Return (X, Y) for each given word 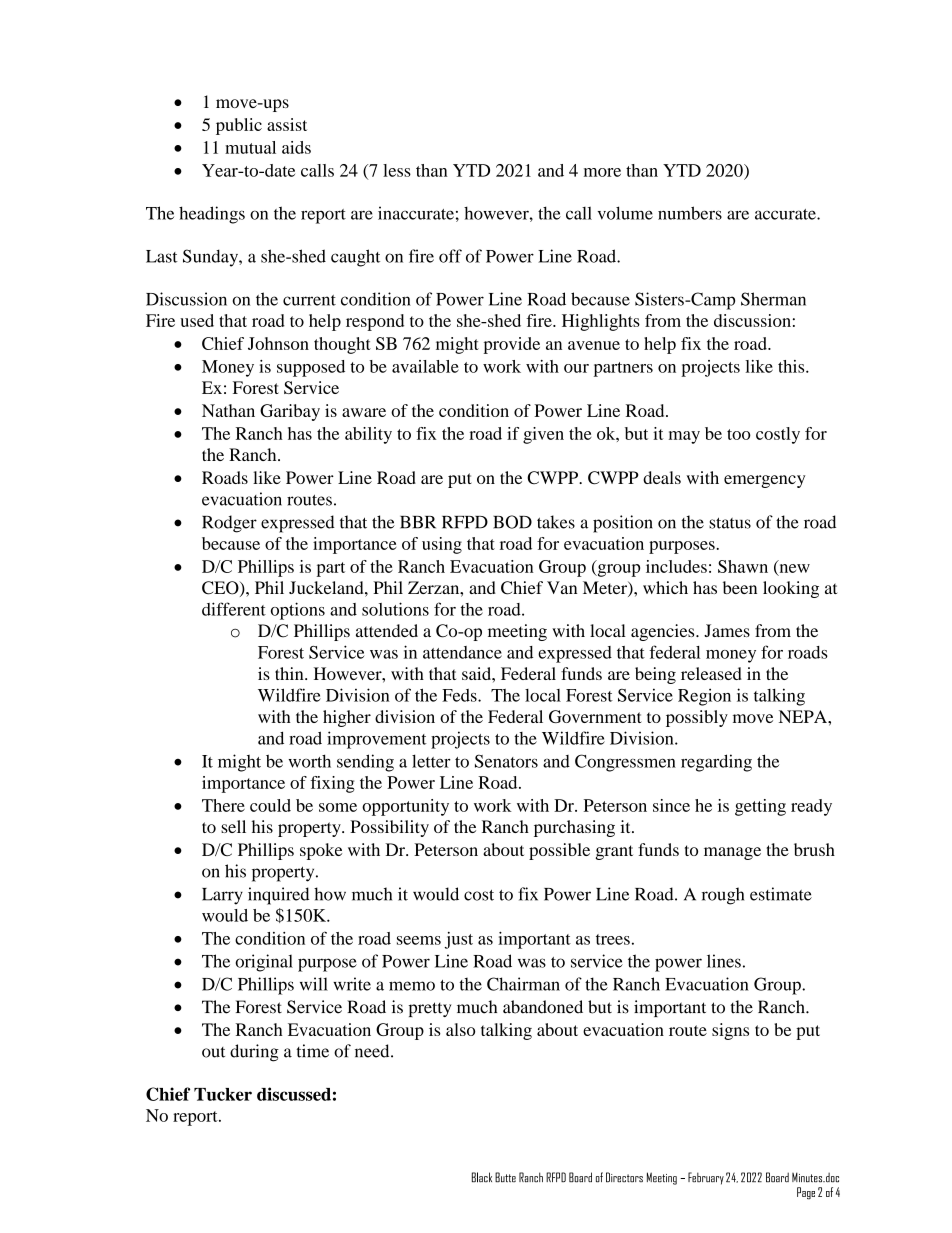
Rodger (229, 524)
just (459, 940)
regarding (716, 763)
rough (723, 896)
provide (512, 345)
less (397, 170)
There (223, 805)
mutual (250, 147)
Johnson (278, 343)
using (442, 545)
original (264, 963)
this (792, 366)
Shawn (743, 566)
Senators (506, 761)
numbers (690, 213)
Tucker (223, 1094)
